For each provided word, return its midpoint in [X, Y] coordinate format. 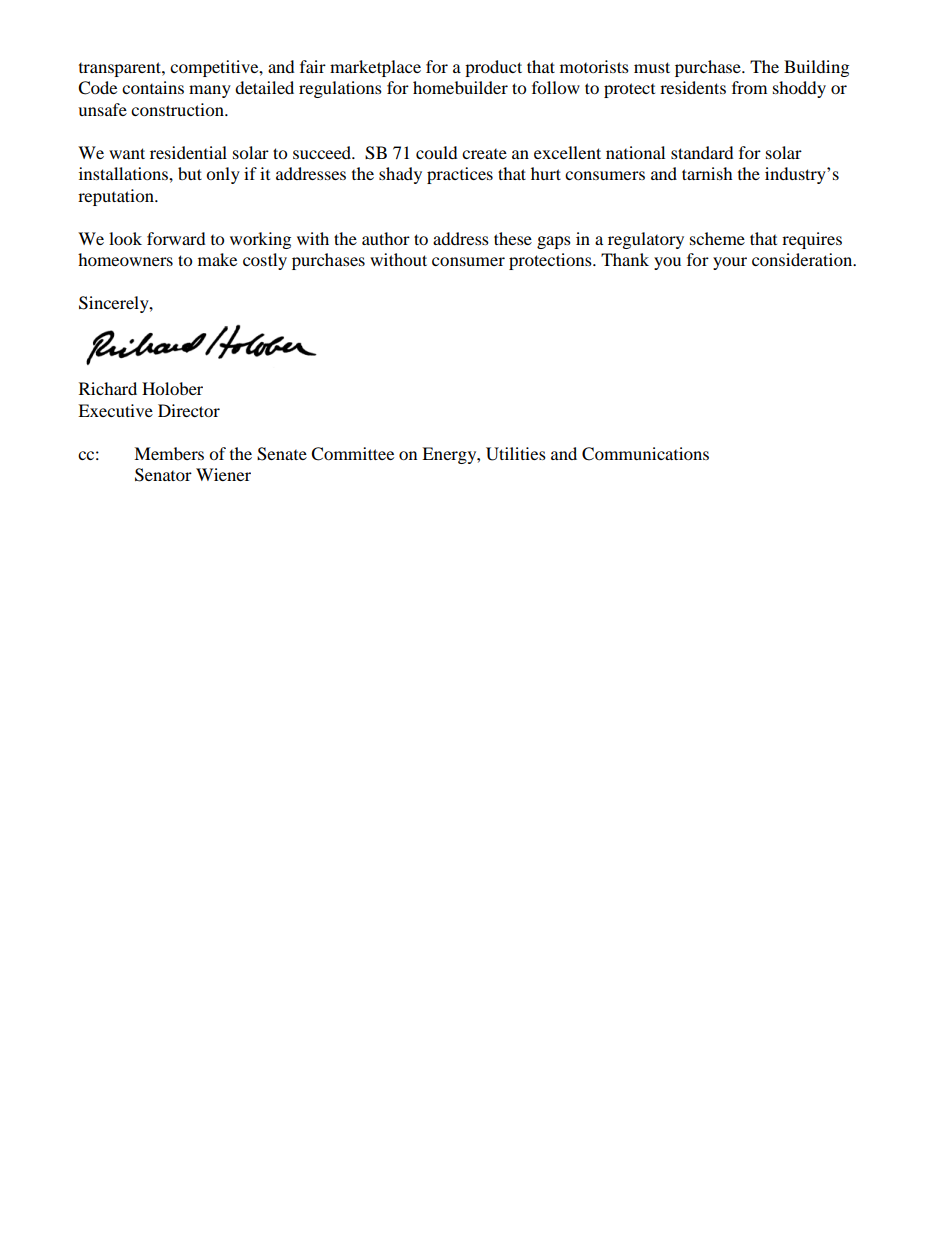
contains [153, 87]
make [217, 259]
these [513, 238]
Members [169, 453]
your [730, 263]
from [749, 87]
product [493, 68]
